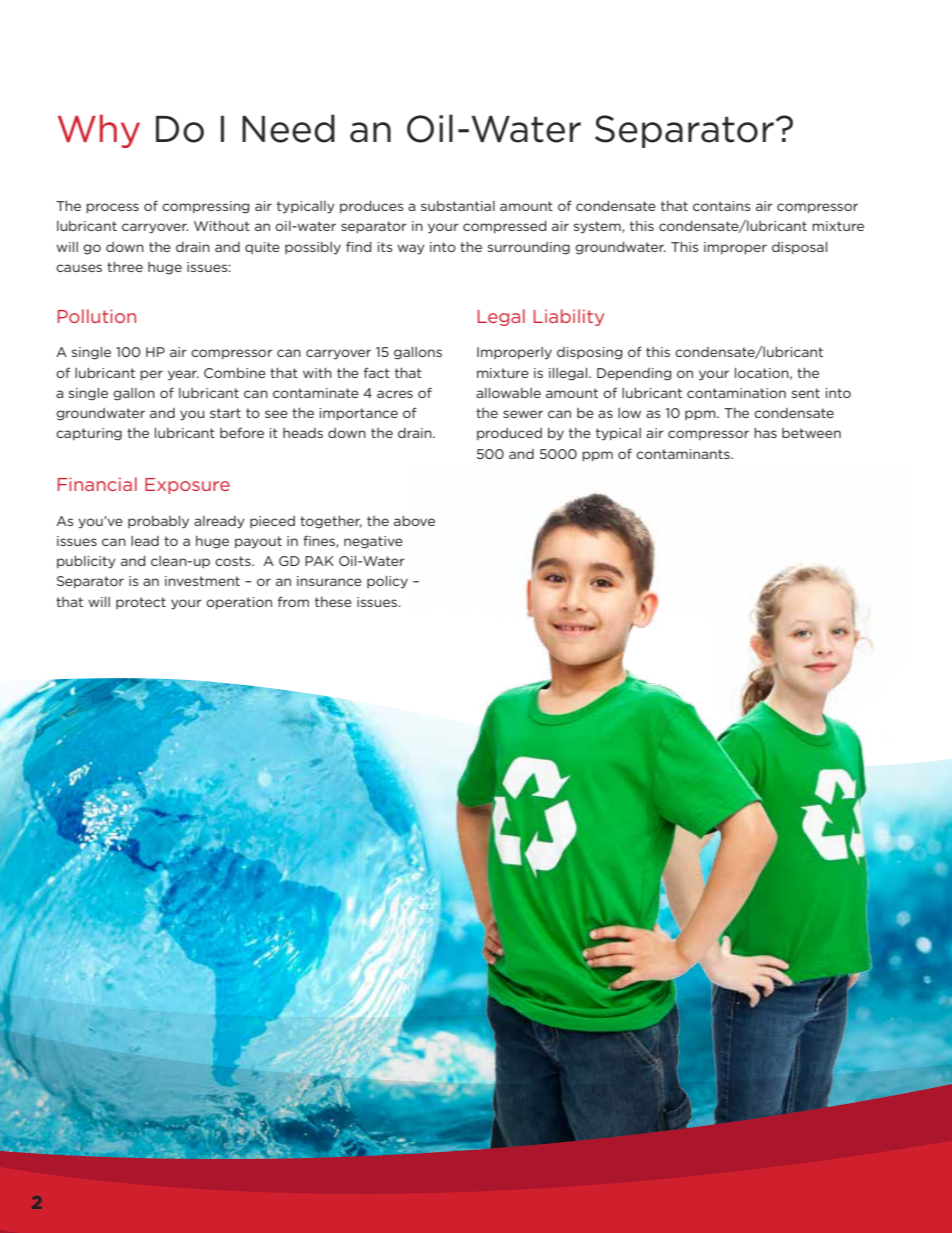 Image resolution: width=952 pixels, height=1233 pixels. I want to click on contaminants, so click(684, 454).
